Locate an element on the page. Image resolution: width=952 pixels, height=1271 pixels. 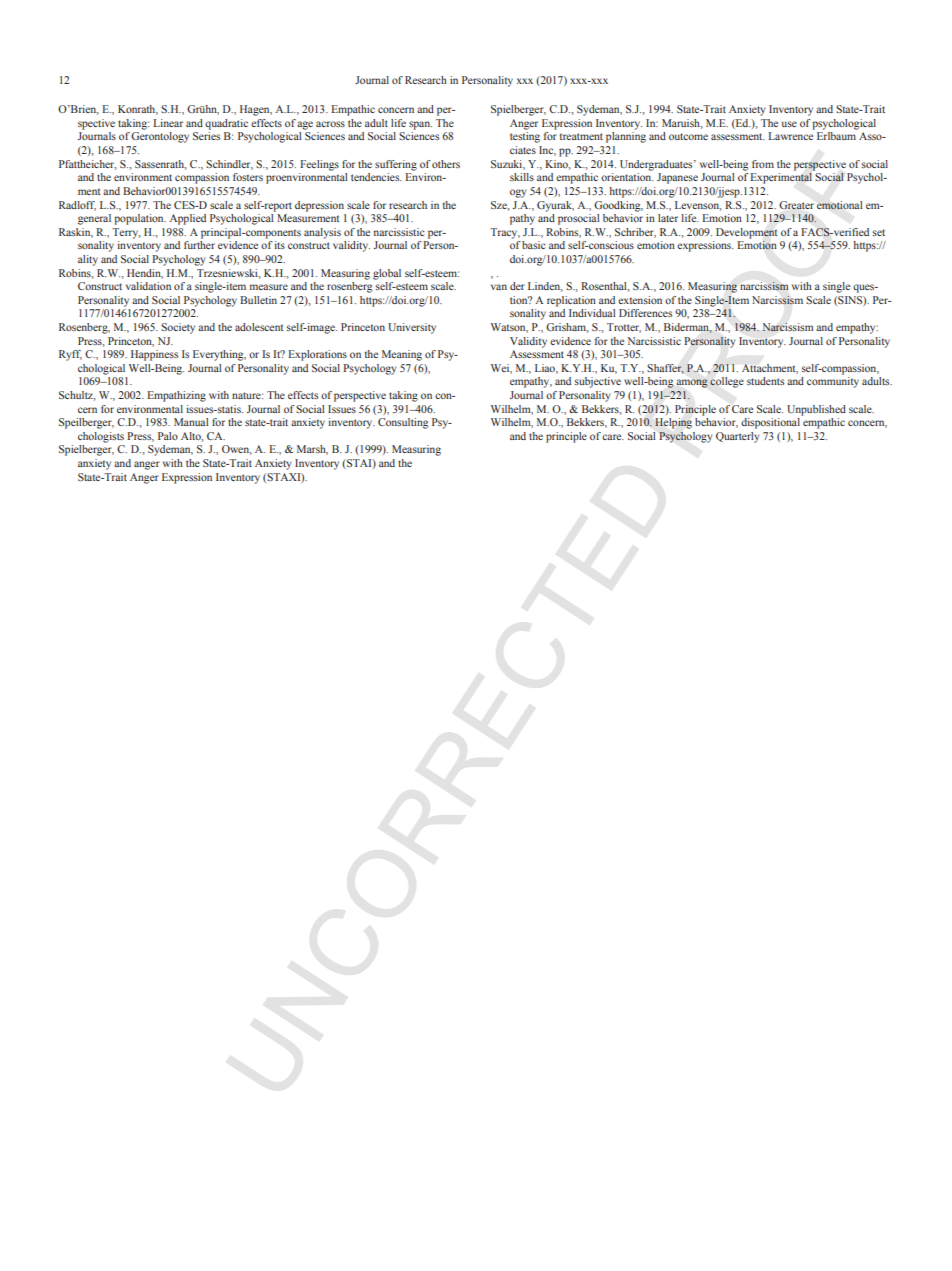
Lawrence is located at coordinates (790, 136).
